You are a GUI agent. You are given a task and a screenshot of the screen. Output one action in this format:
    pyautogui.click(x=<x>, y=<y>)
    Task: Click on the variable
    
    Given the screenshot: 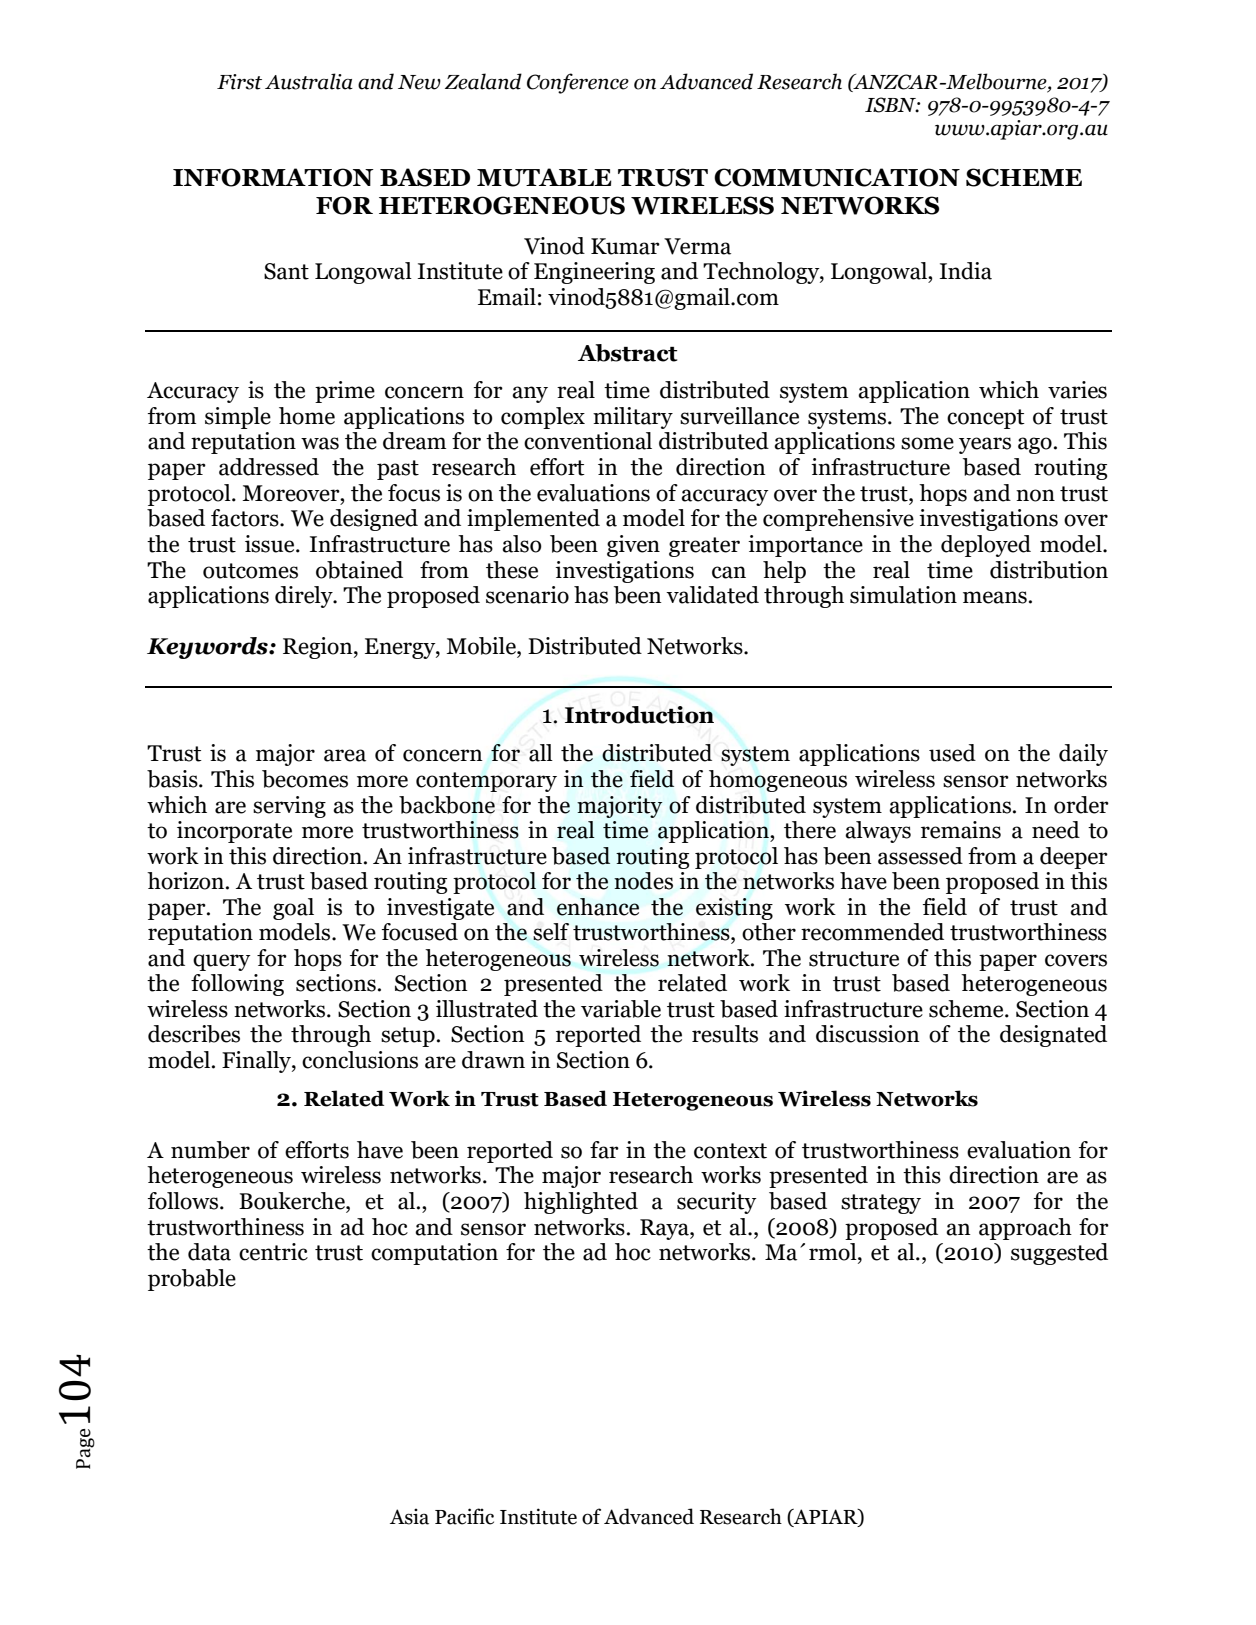 What is the action you would take?
    pyautogui.click(x=621, y=1009)
